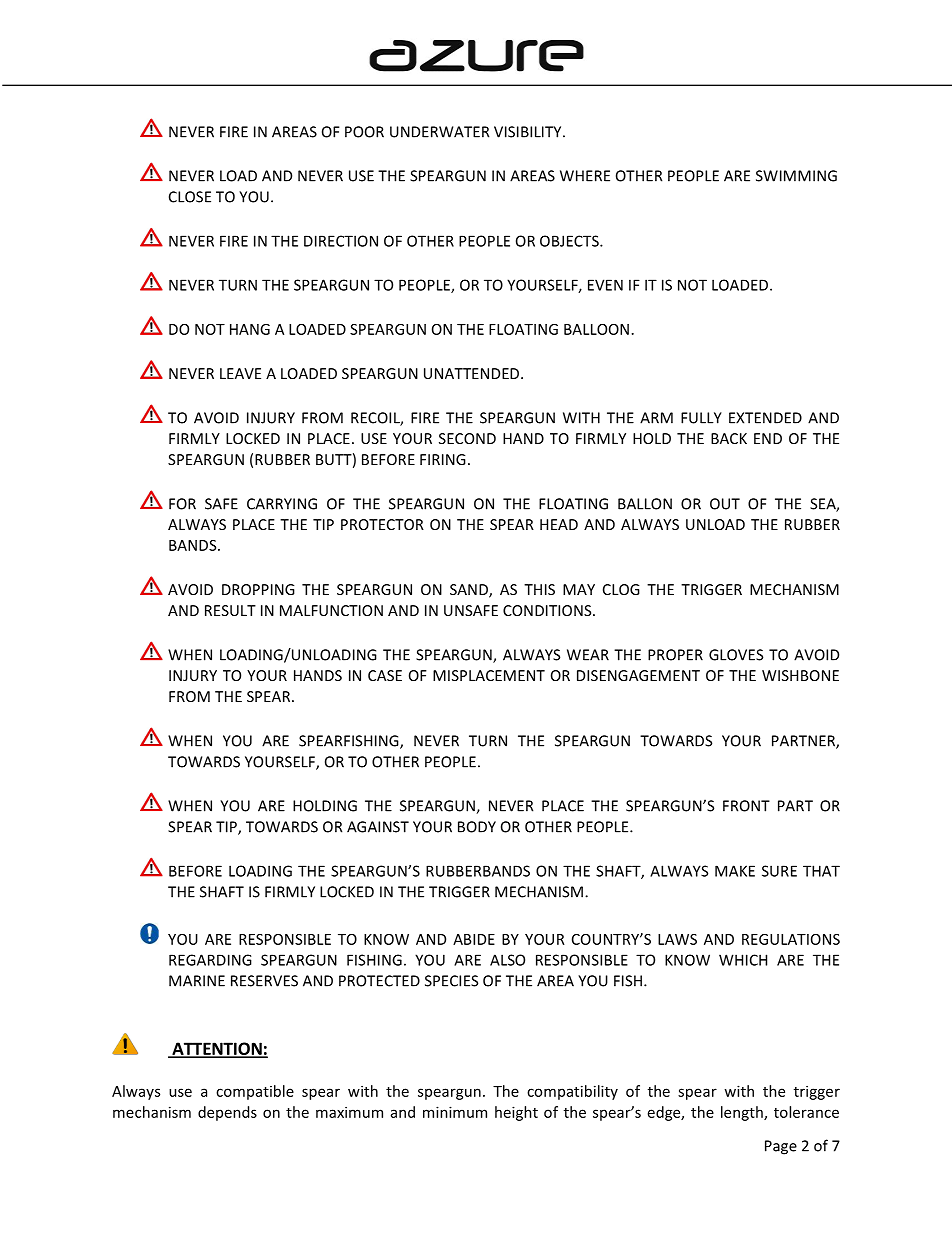 Image resolution: width=952 pixels, height=1233 pixels. Describe the element at coordinates (796, 176) in the screenshot. I see `SWIMMING` at that location.
